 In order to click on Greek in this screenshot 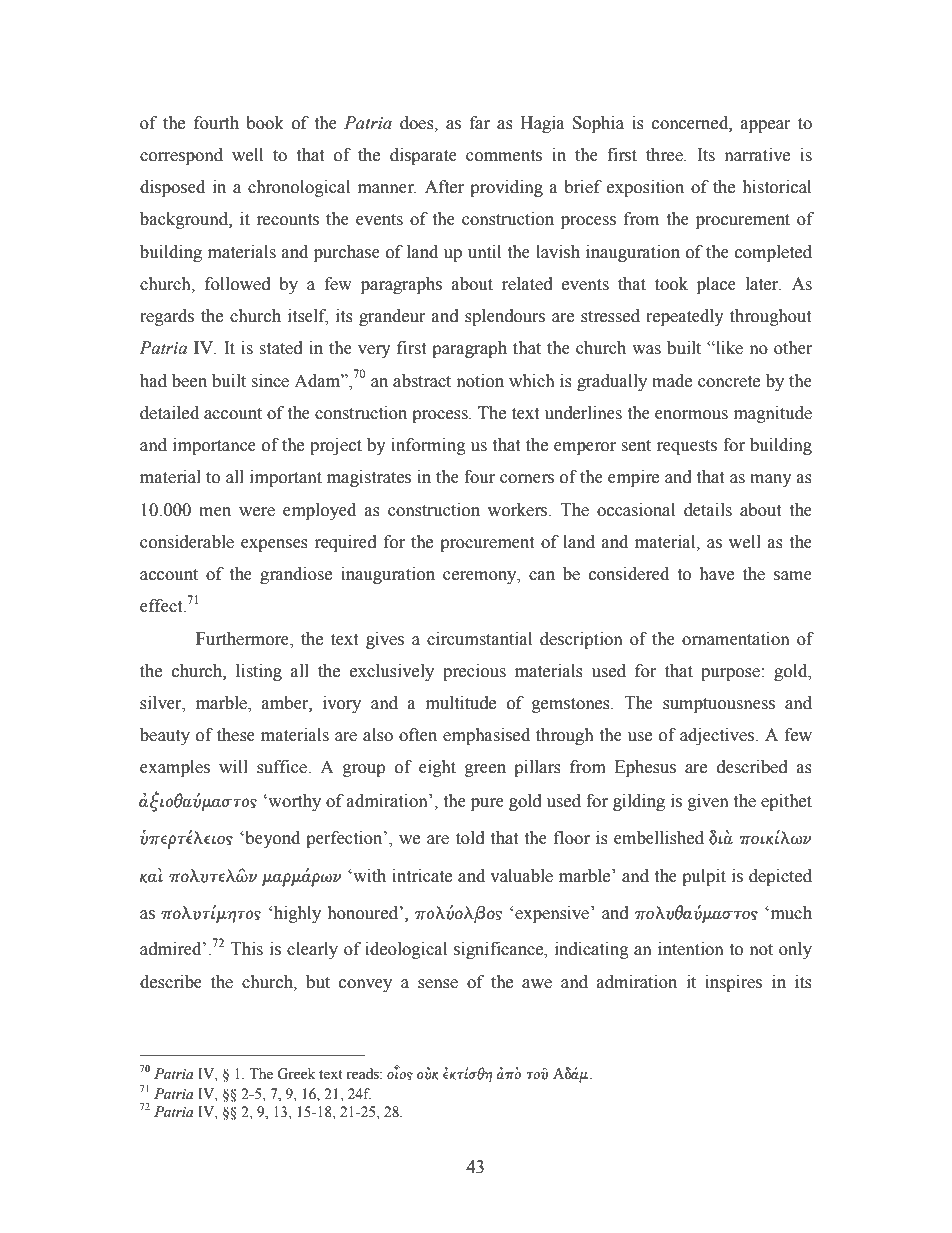, I will do `click(296, 1074)`.
